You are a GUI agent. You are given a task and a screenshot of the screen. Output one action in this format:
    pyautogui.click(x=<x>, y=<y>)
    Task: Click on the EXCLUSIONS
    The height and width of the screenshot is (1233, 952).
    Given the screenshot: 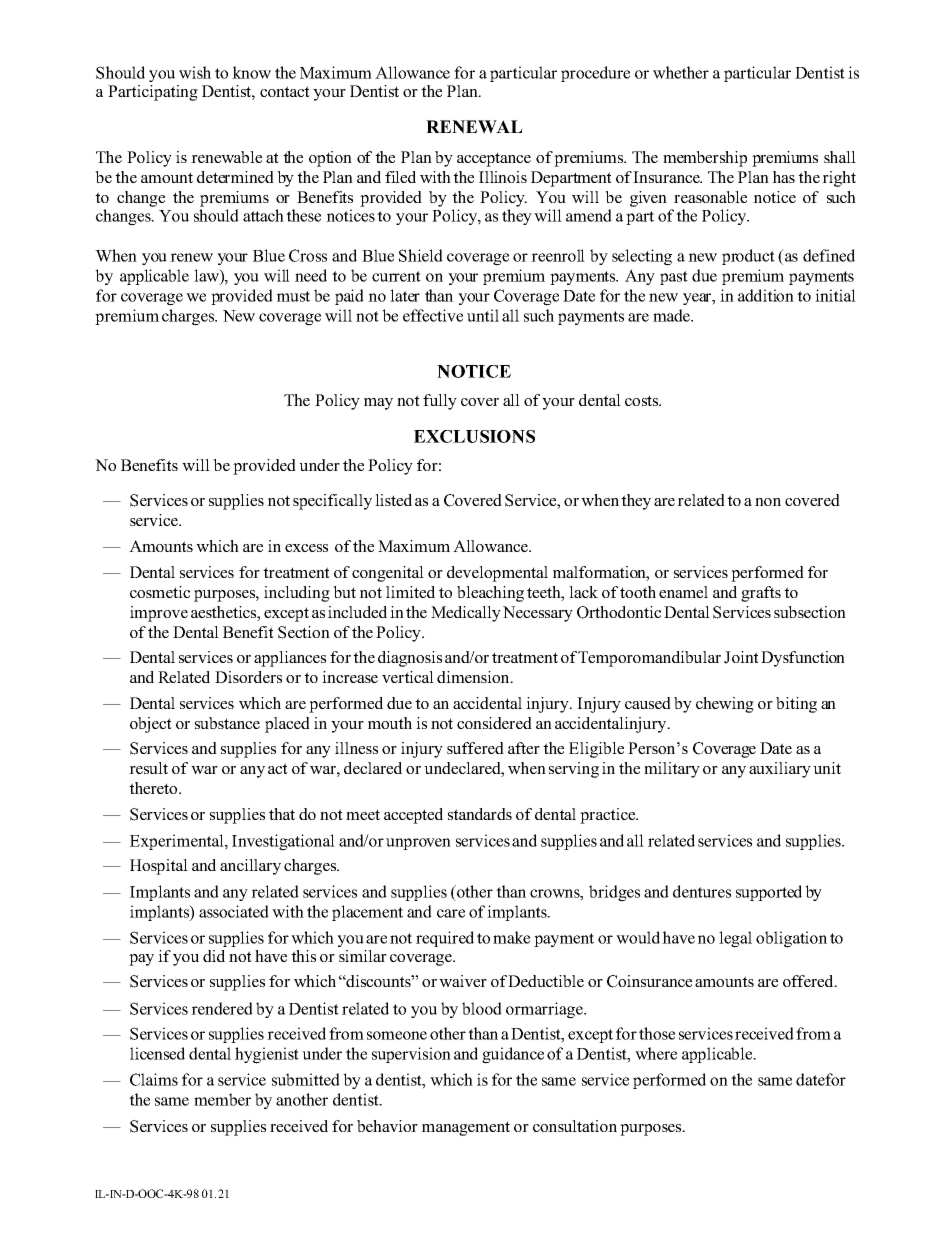 What is the action you would take?
    pyautogui.click(x=474, y=436)
